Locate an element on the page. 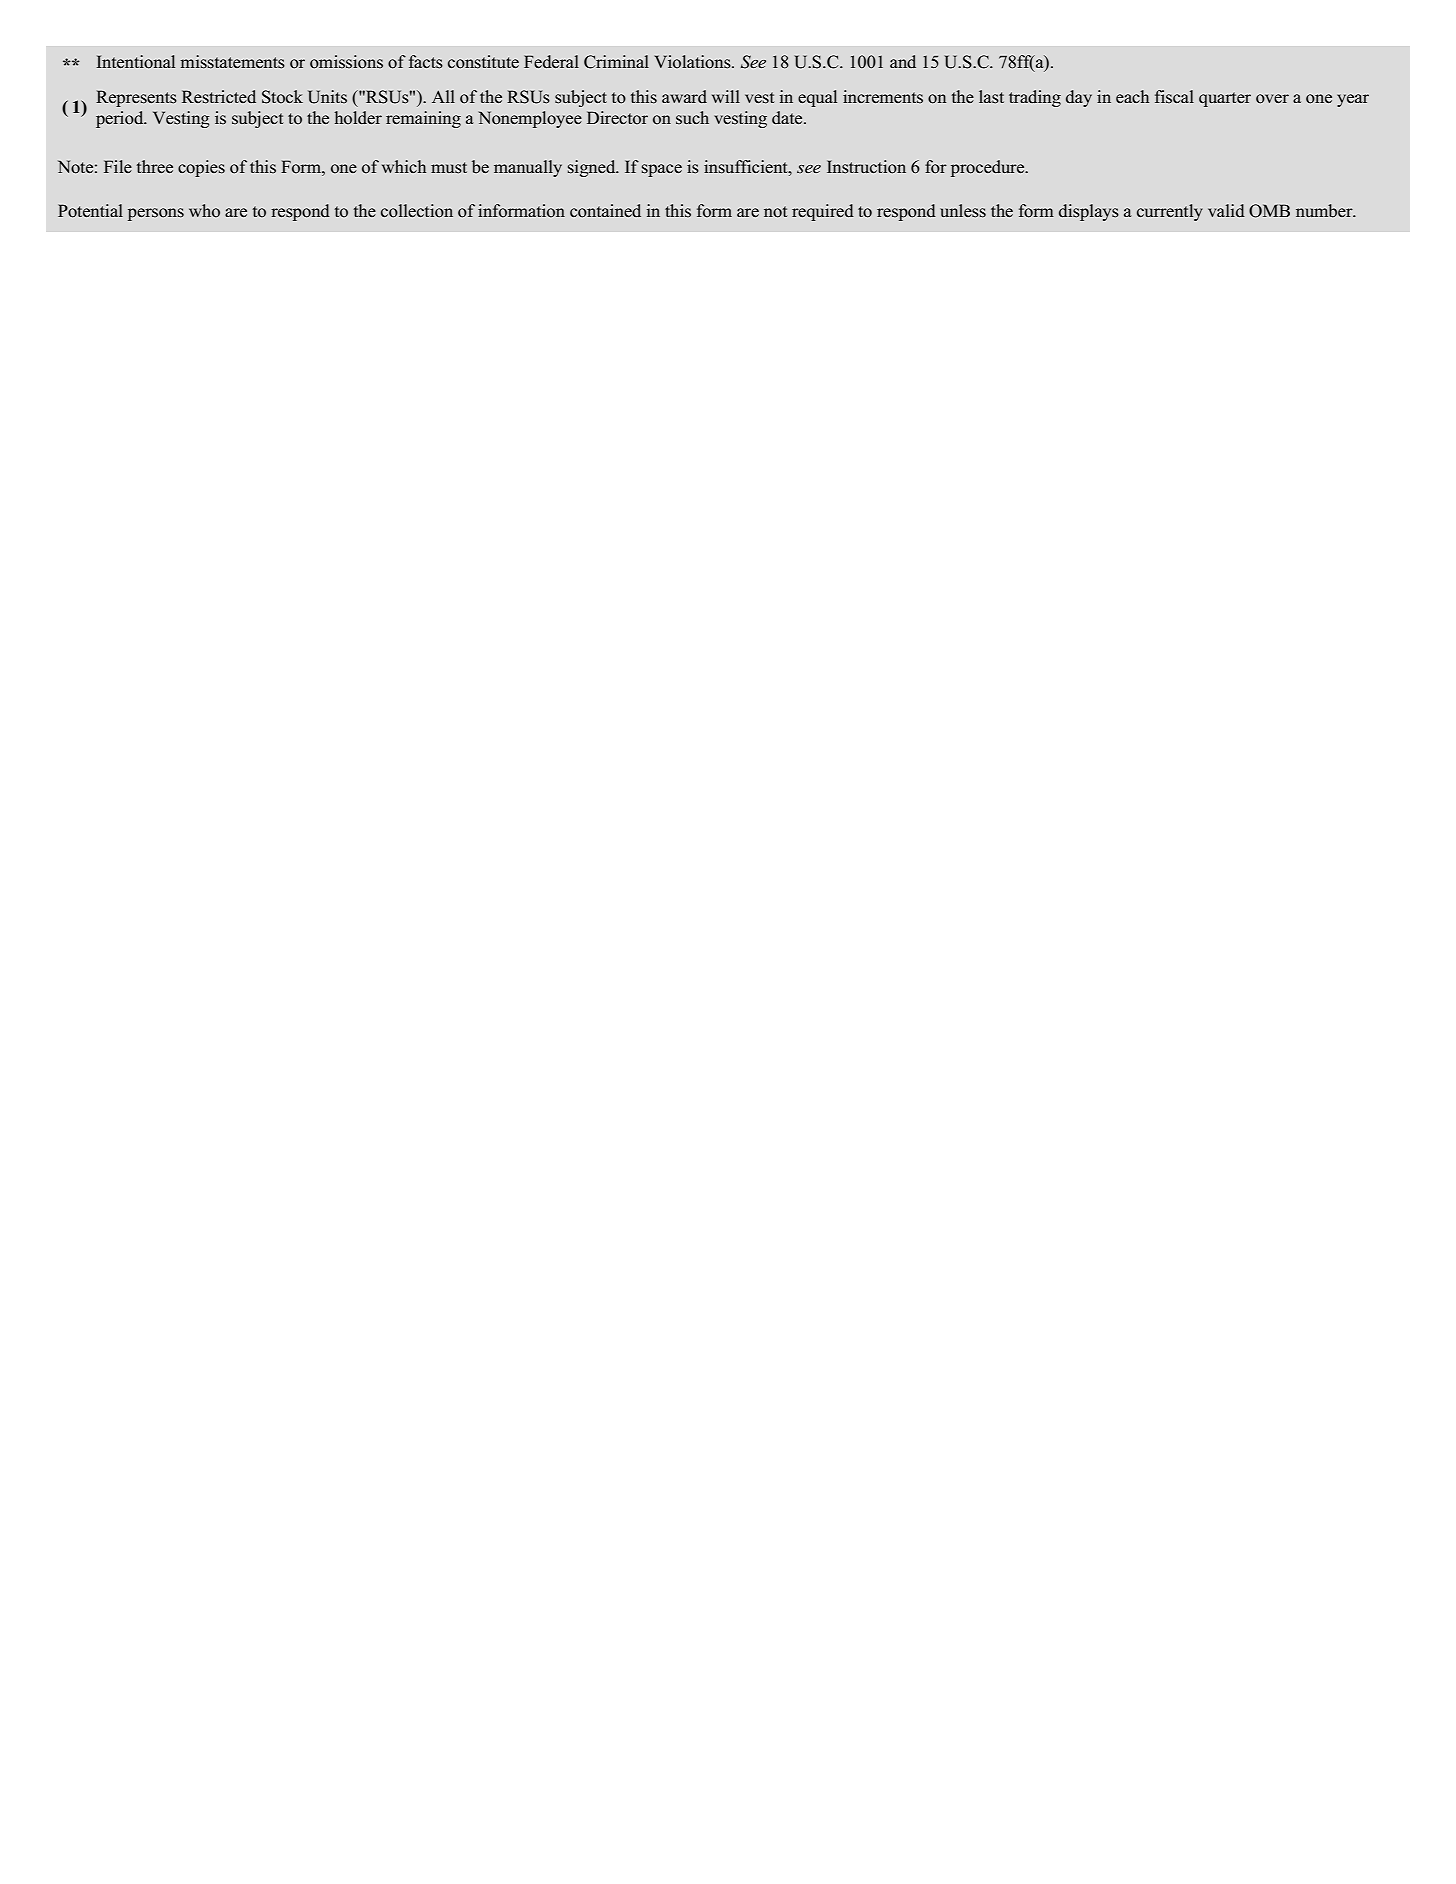 This page has width=1456, height=1884. insufficient is located at coordinates (747, 167).
